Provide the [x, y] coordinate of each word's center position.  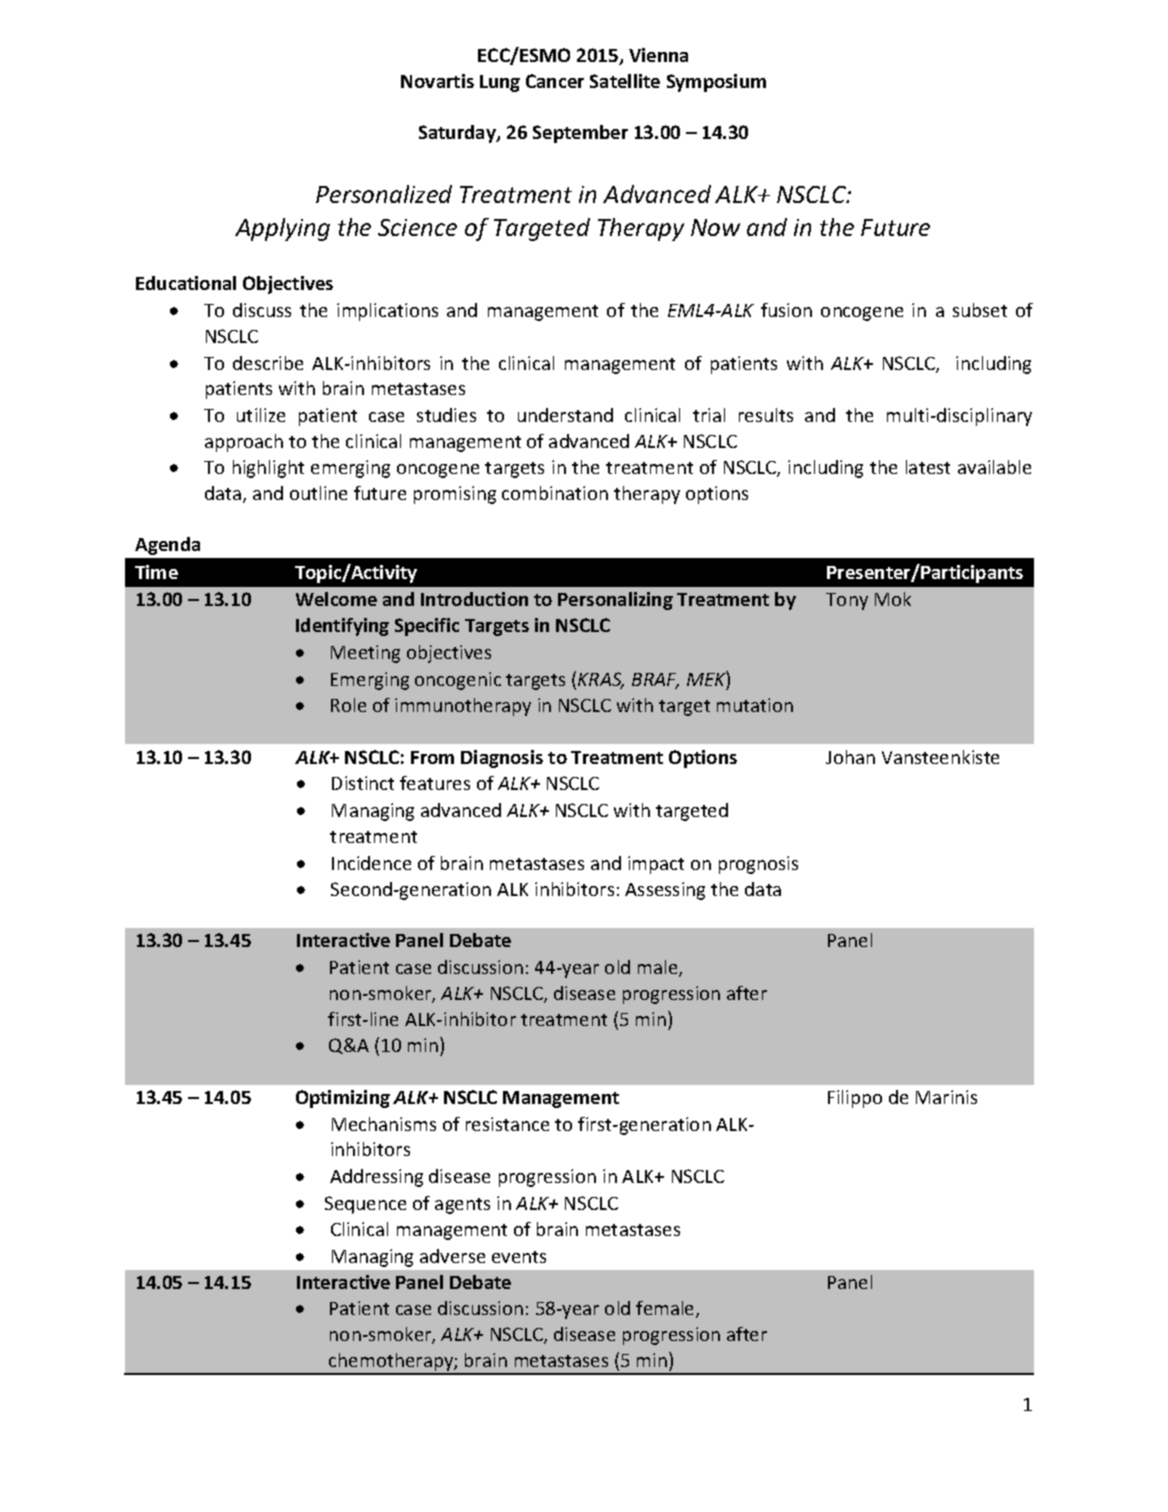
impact [656, 865]
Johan [850, 757]
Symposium [716, 83]
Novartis [437, 81]
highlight [268, 469]
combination [555, 493]
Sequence [365, 1205]
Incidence [371, 863]
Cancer [555, 81]
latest [928, 467]
